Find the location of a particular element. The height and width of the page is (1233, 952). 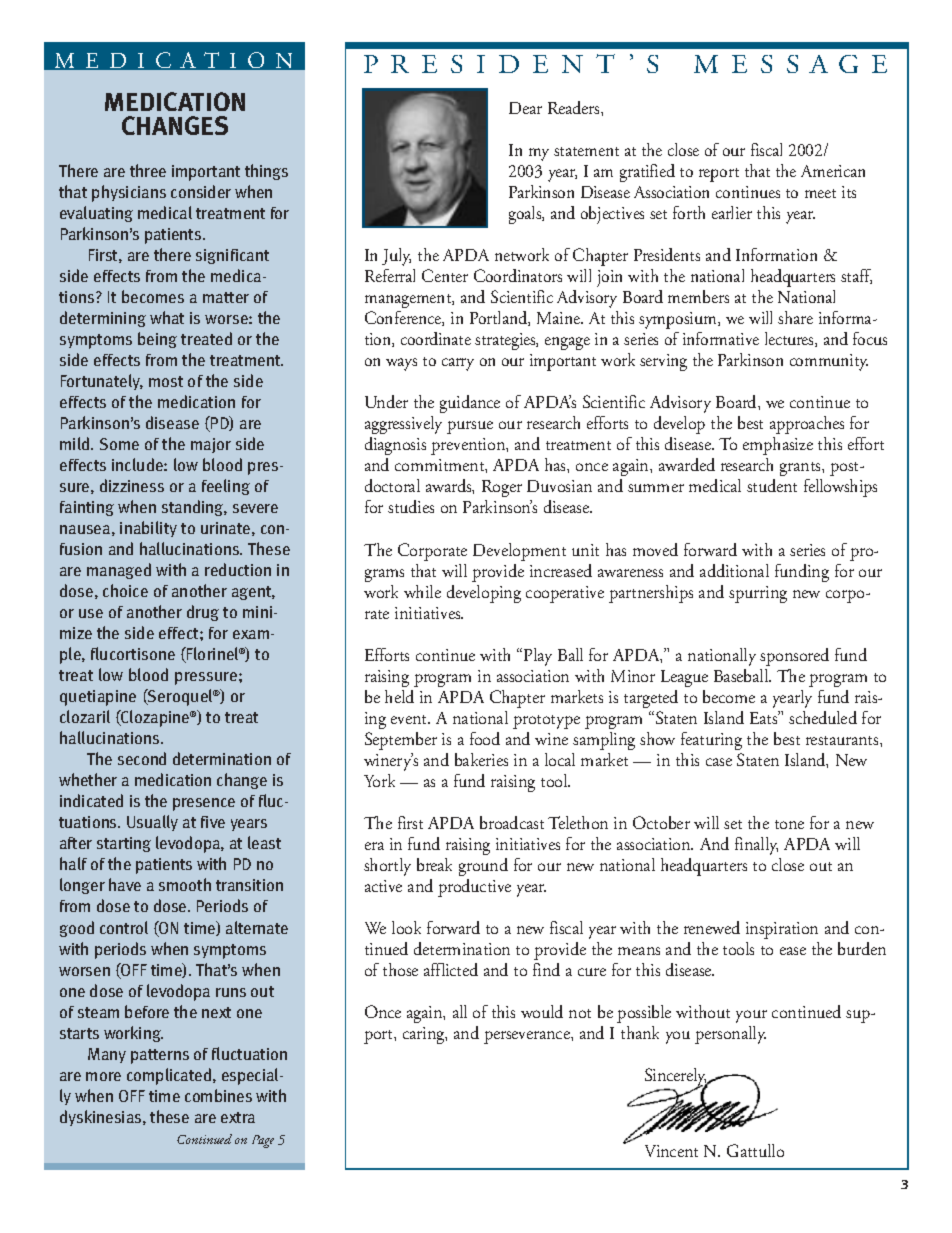

sponsored is located at coordinates (794, 657).
